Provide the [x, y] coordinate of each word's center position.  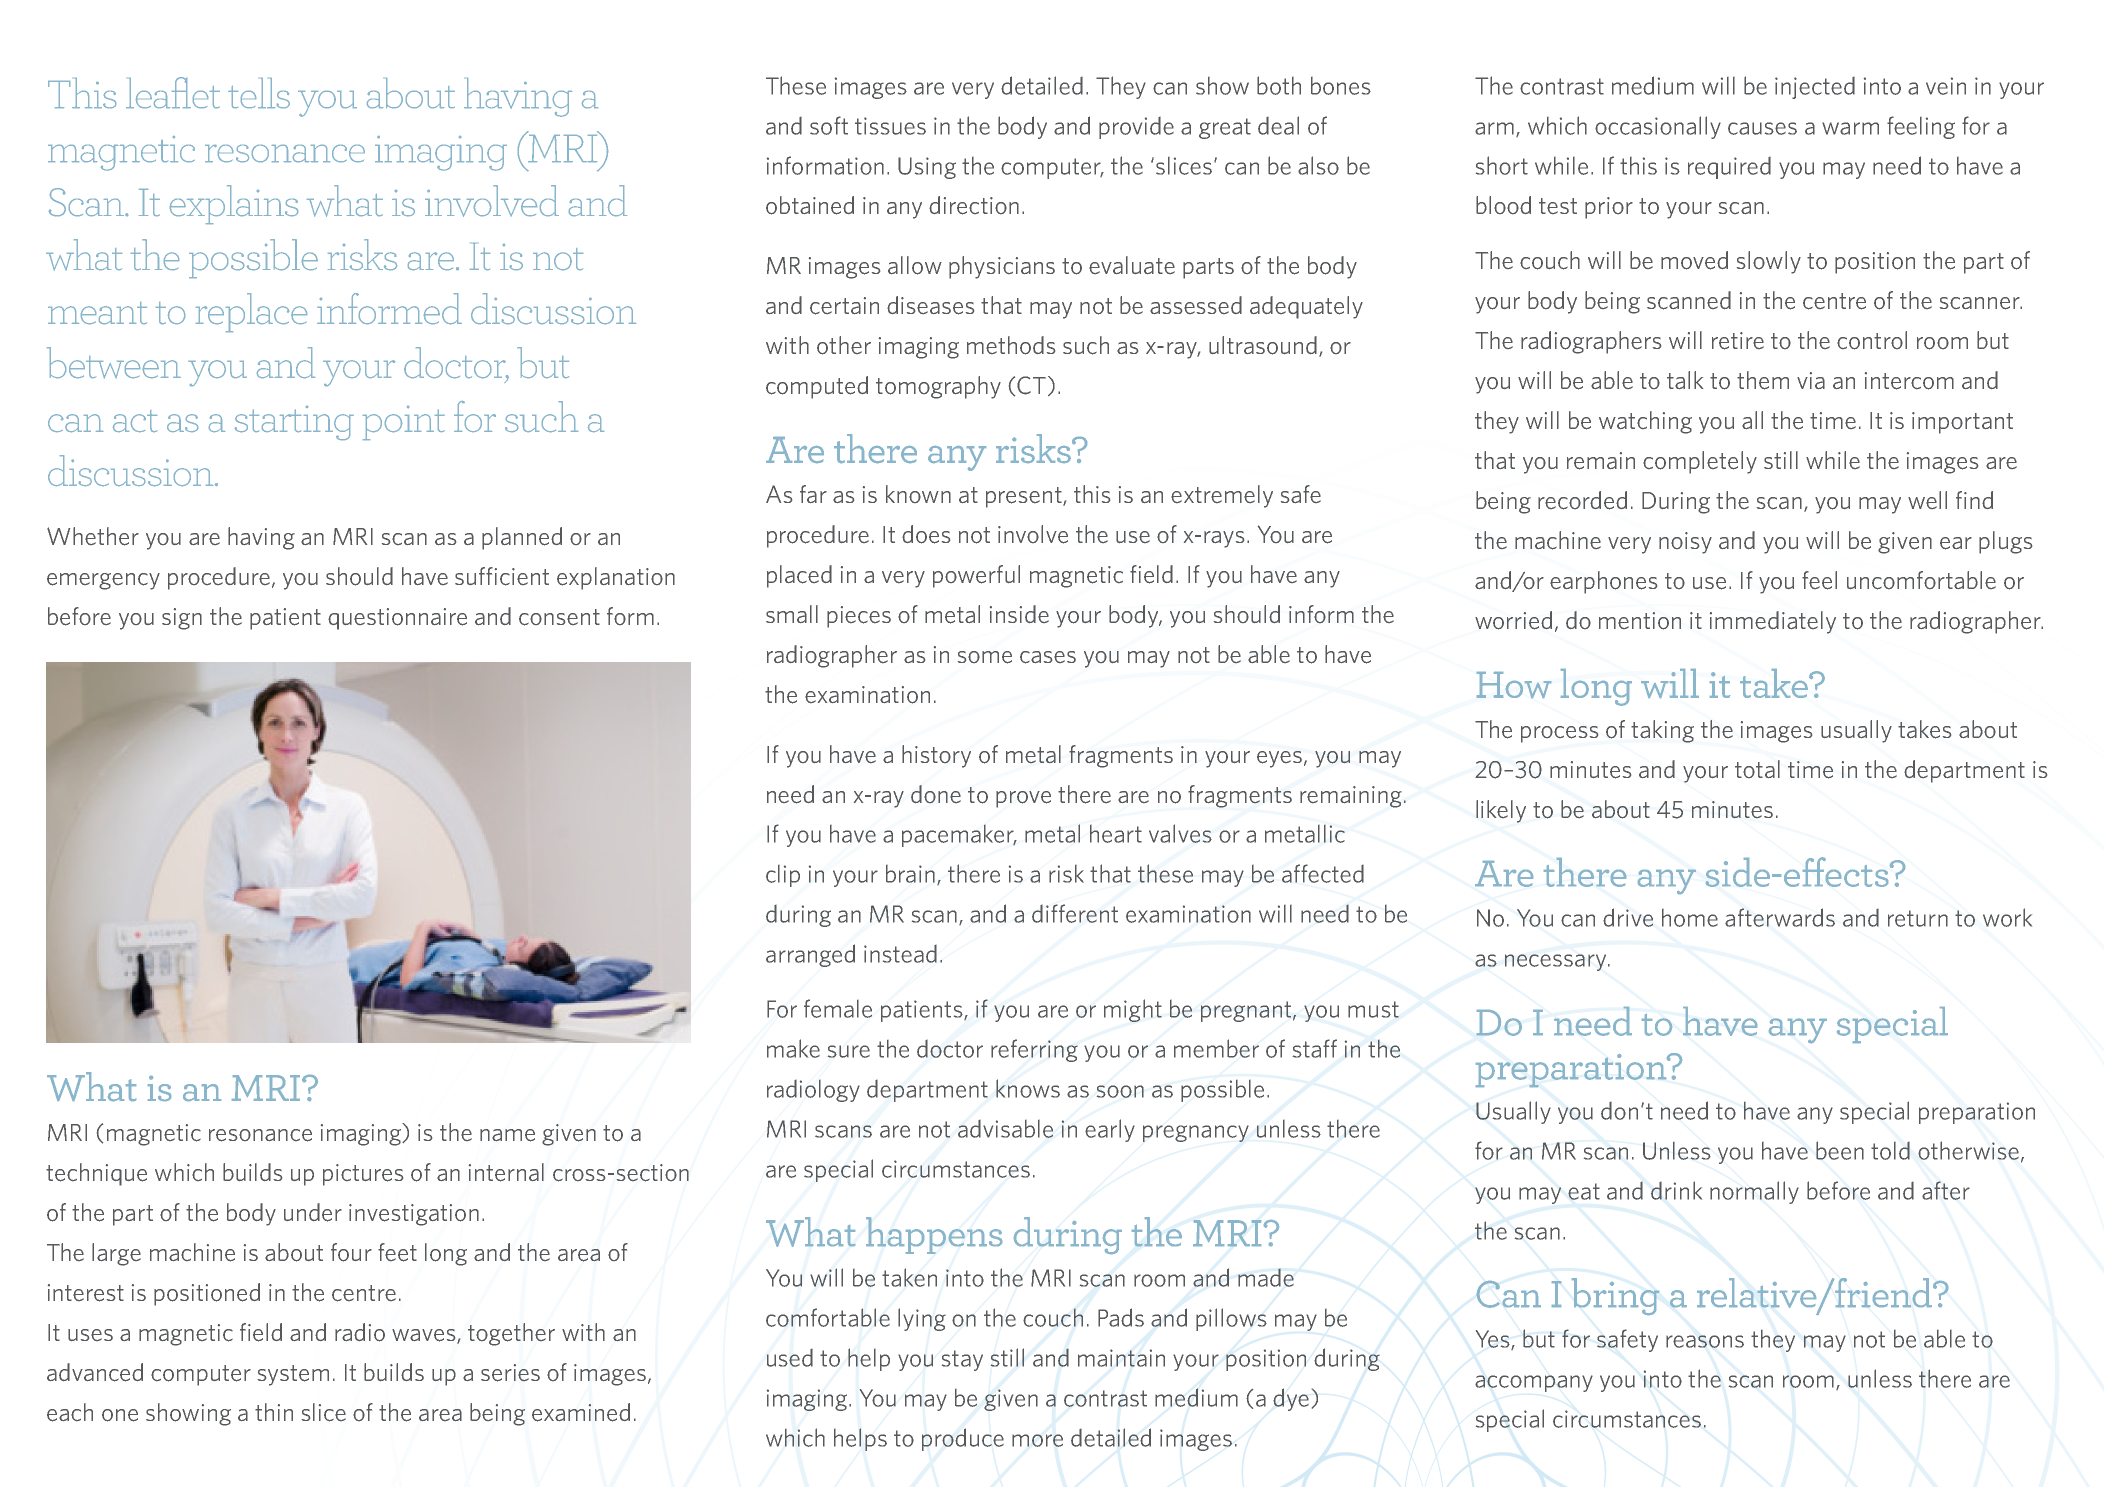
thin [274, 1412]
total [1757, 769]
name [507, 1135]
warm [1850, 128]
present [1025, 497]
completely [1700, 462]
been [1840, 1150]
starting [294, 423]
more [1037, 1440]
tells [259, 93]
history [936, 756]
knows [1028, 1088]
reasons [1705, 1341]
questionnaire [397, 619]
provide [1136, 128]
